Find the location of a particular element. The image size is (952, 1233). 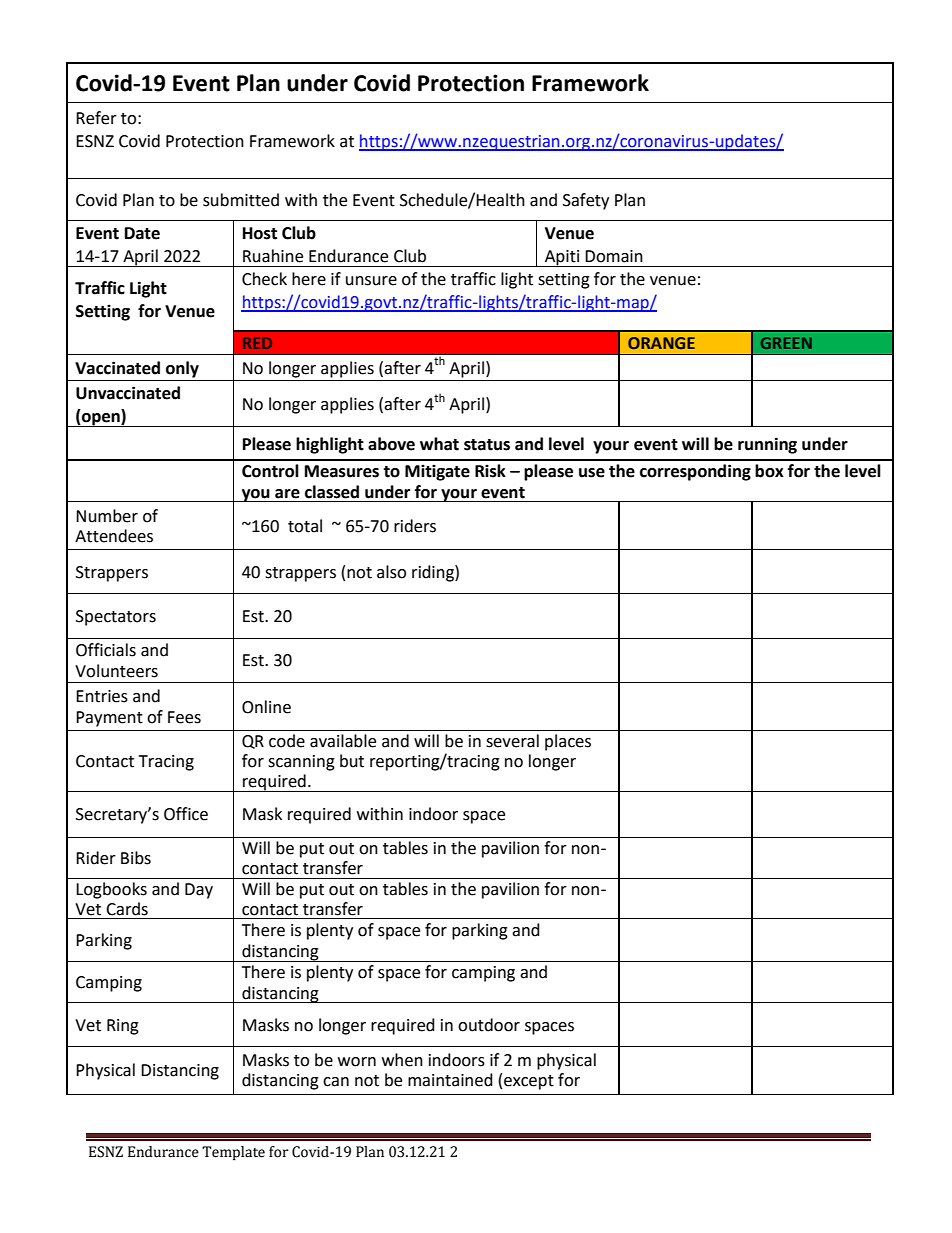

Safety is located at coordinates (586, 201).
